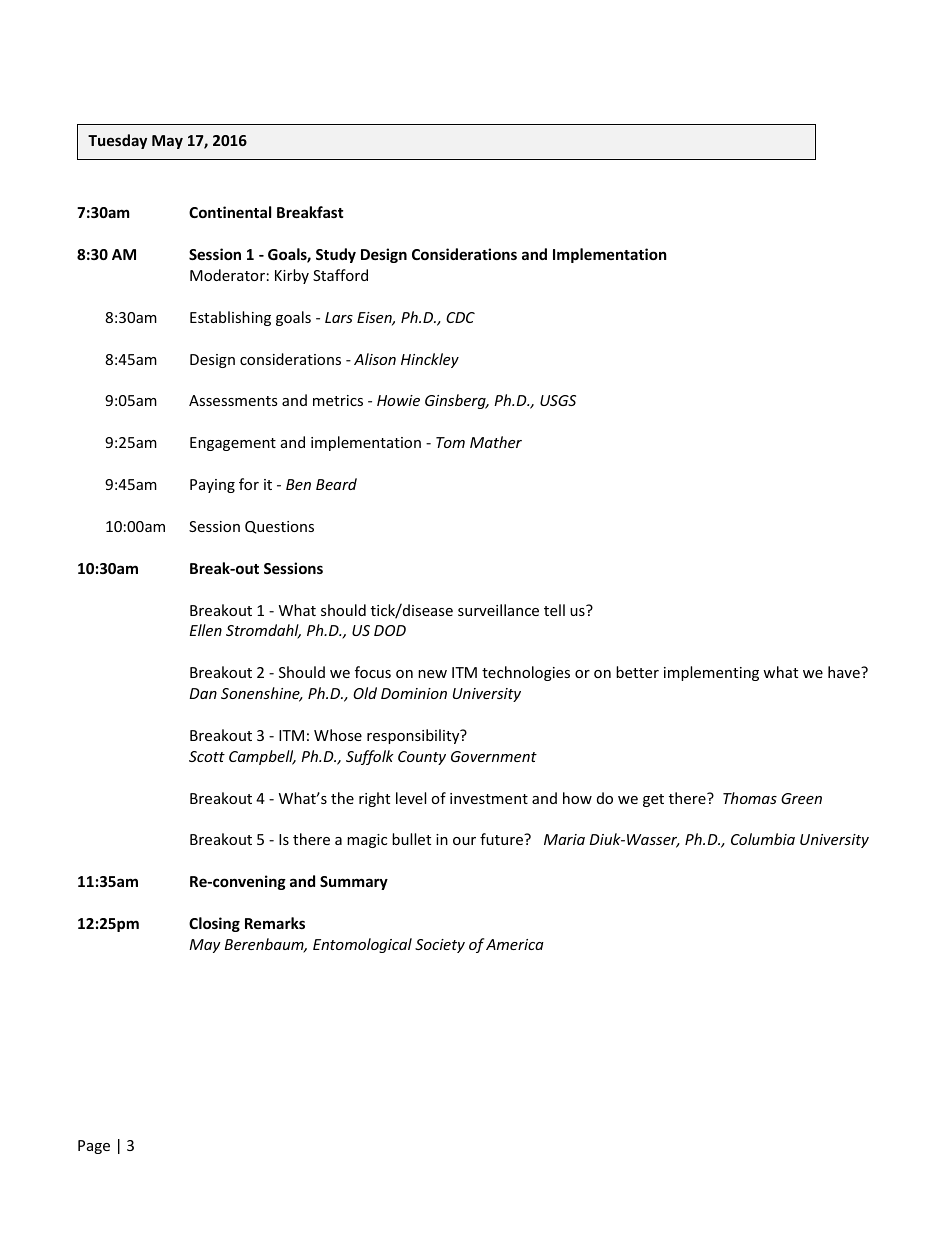 The width and height of the screenshot is (952, 1233). Describe the element at coordinates (711, 673) in the screenshot. I see `implementing` at that location.
